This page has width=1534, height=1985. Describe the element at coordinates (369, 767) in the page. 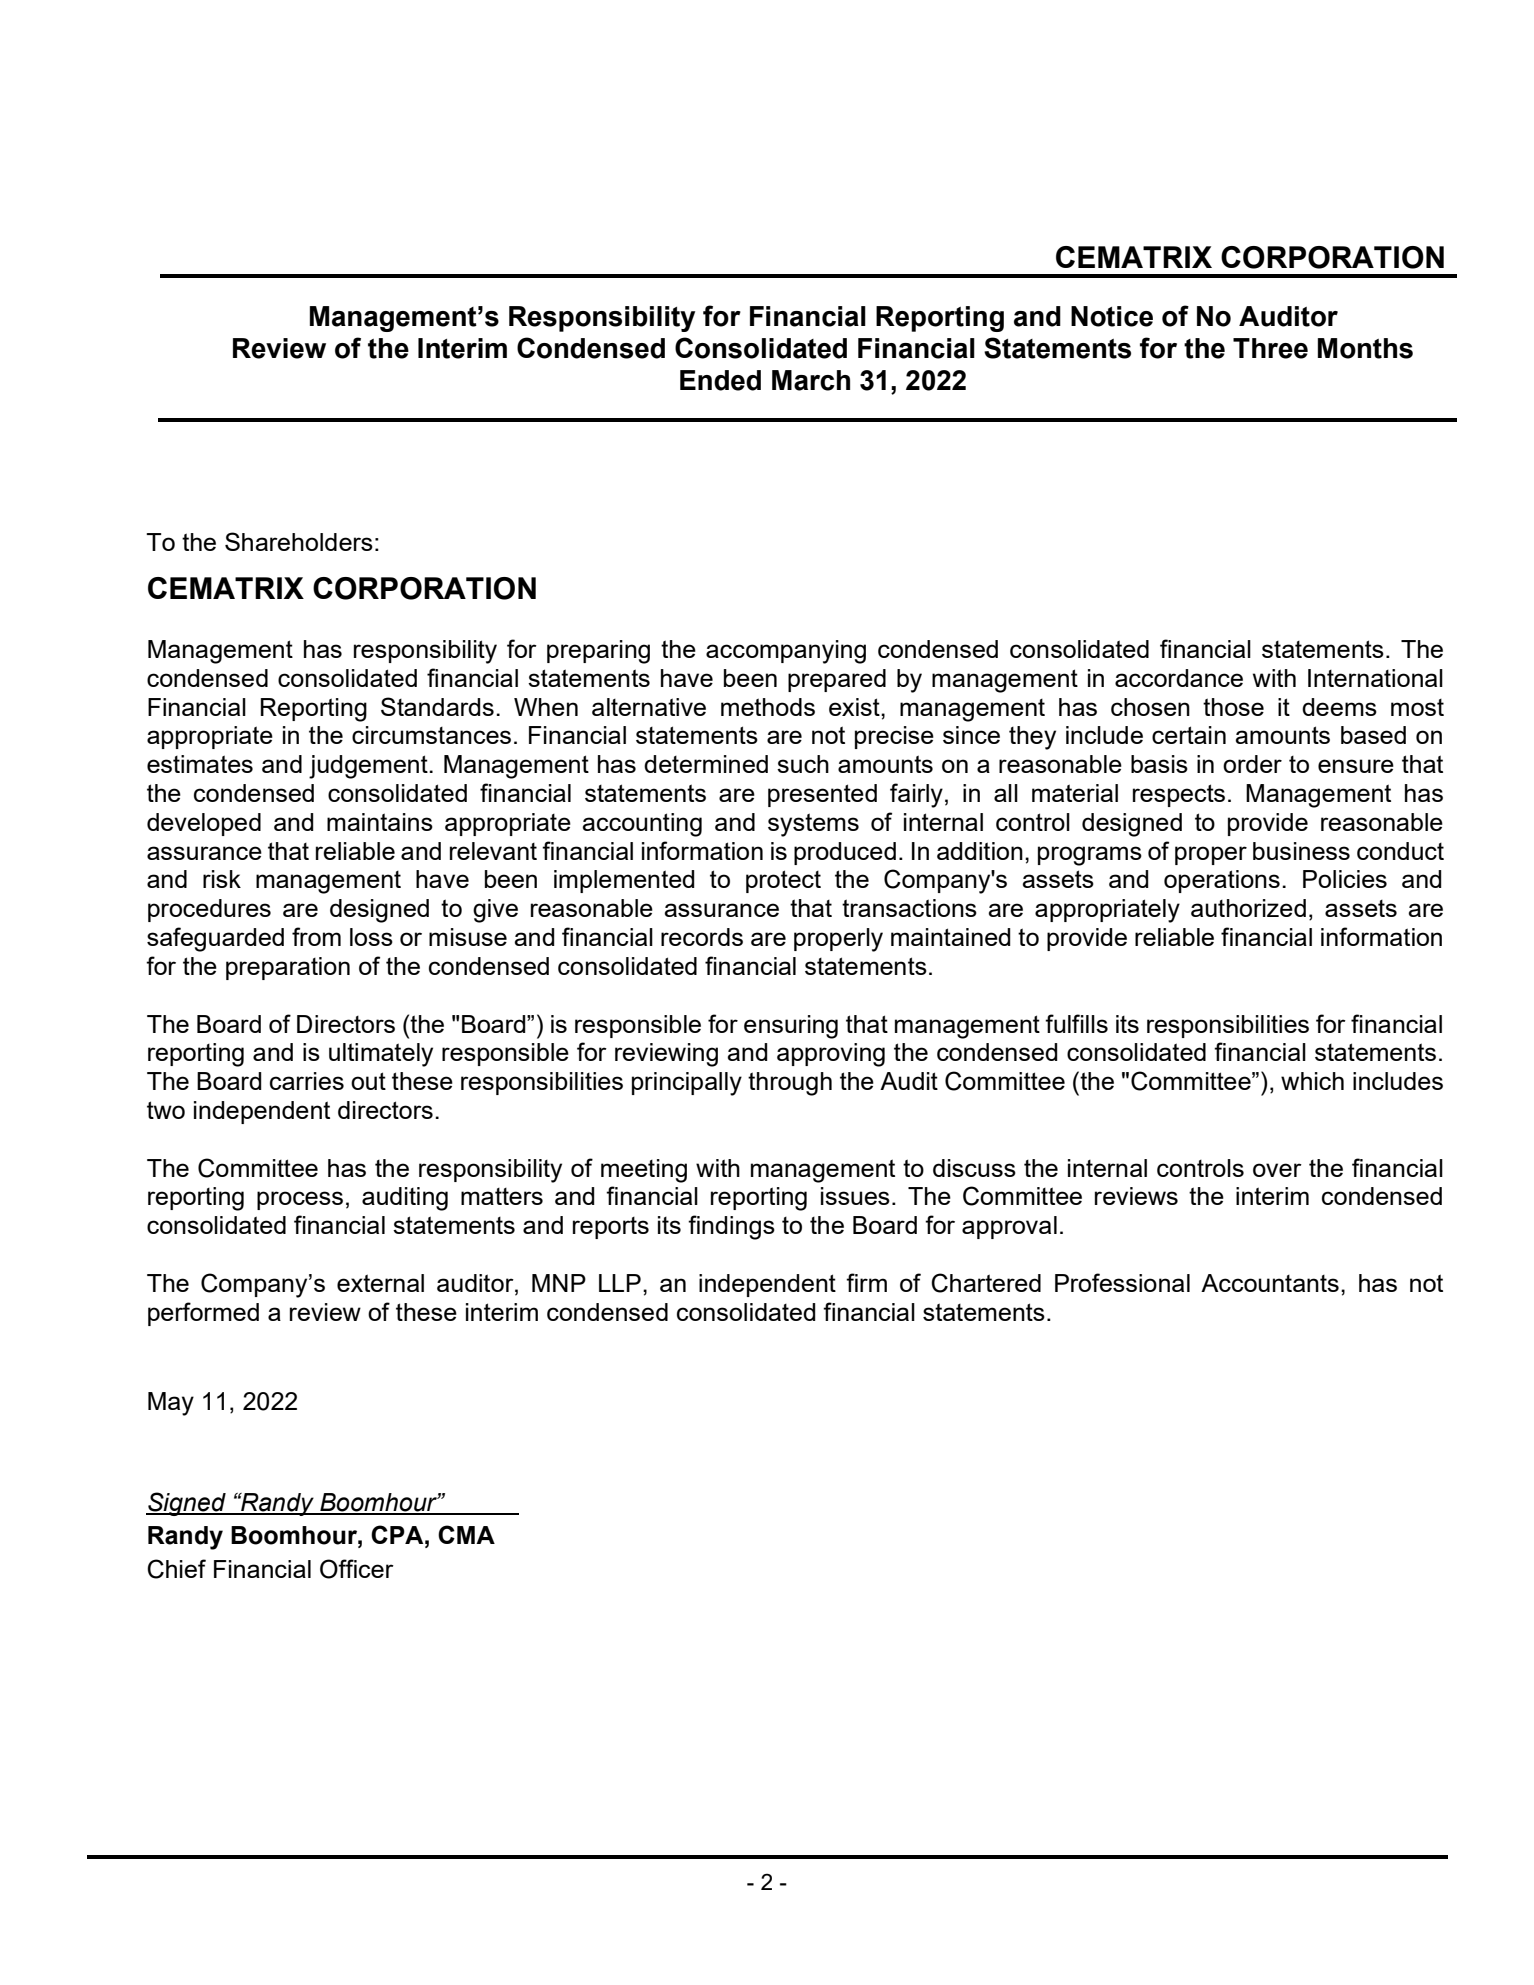

I see `judgement` at that location.
